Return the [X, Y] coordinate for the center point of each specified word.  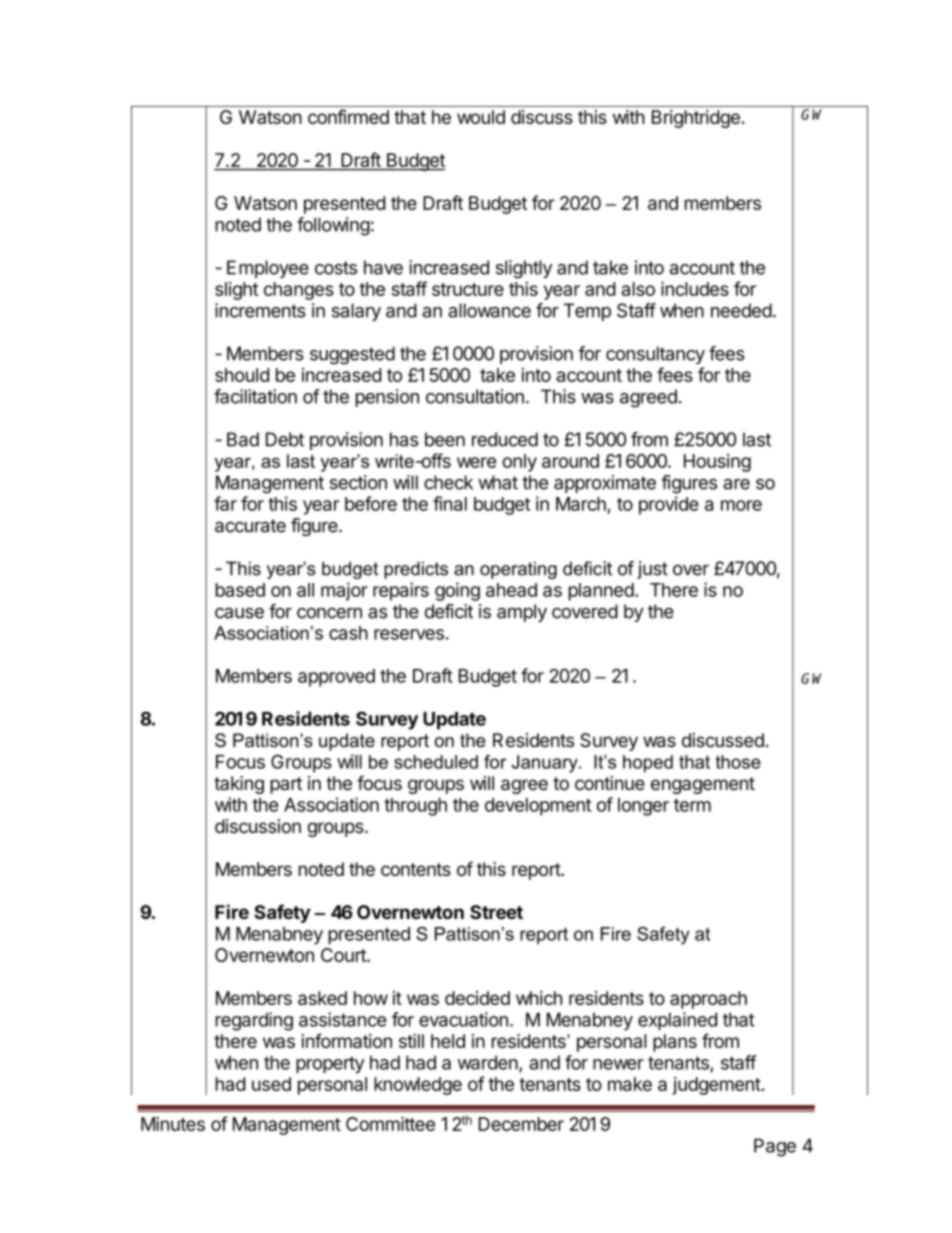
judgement [716, 1086]
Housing [717, 462]
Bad [243, 439]
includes [695, 288]
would [481, 117]
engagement [703, 785]
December [521, 1124]
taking [239, 785]
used [271, 1084]
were [476, 462]
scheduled [436, 762]
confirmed [348, 116]
